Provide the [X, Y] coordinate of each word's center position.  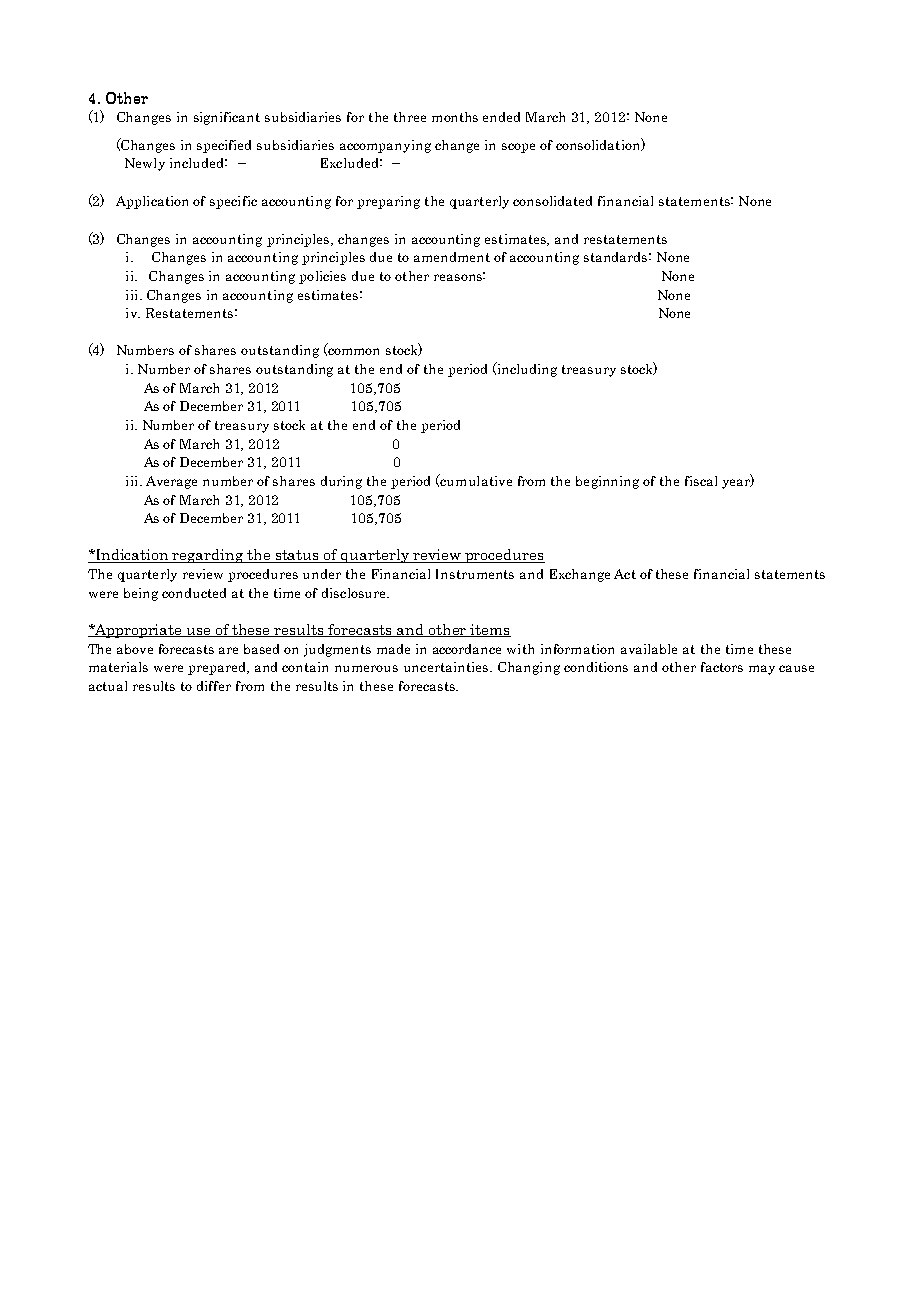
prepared [218, 668]
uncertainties [447, 667]
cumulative [475, 480]
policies [322, 277]
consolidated [552, 201]
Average [171, 482]
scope [518, 148]
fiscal [701, 481]
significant [227, 118]
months [455, 117]
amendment [452, 257]
